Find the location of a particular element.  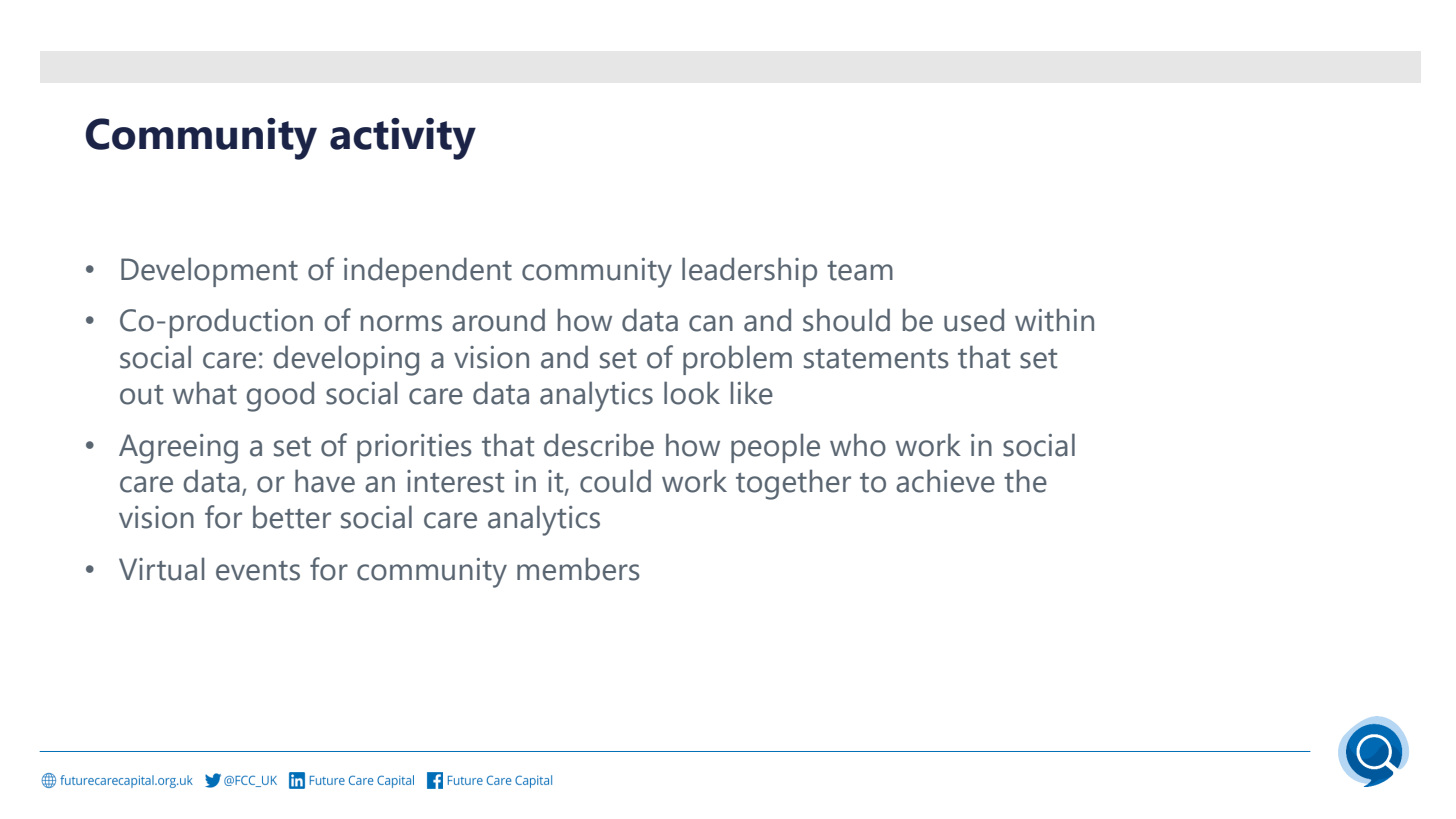

activity is located at coordinates (403, 139).
